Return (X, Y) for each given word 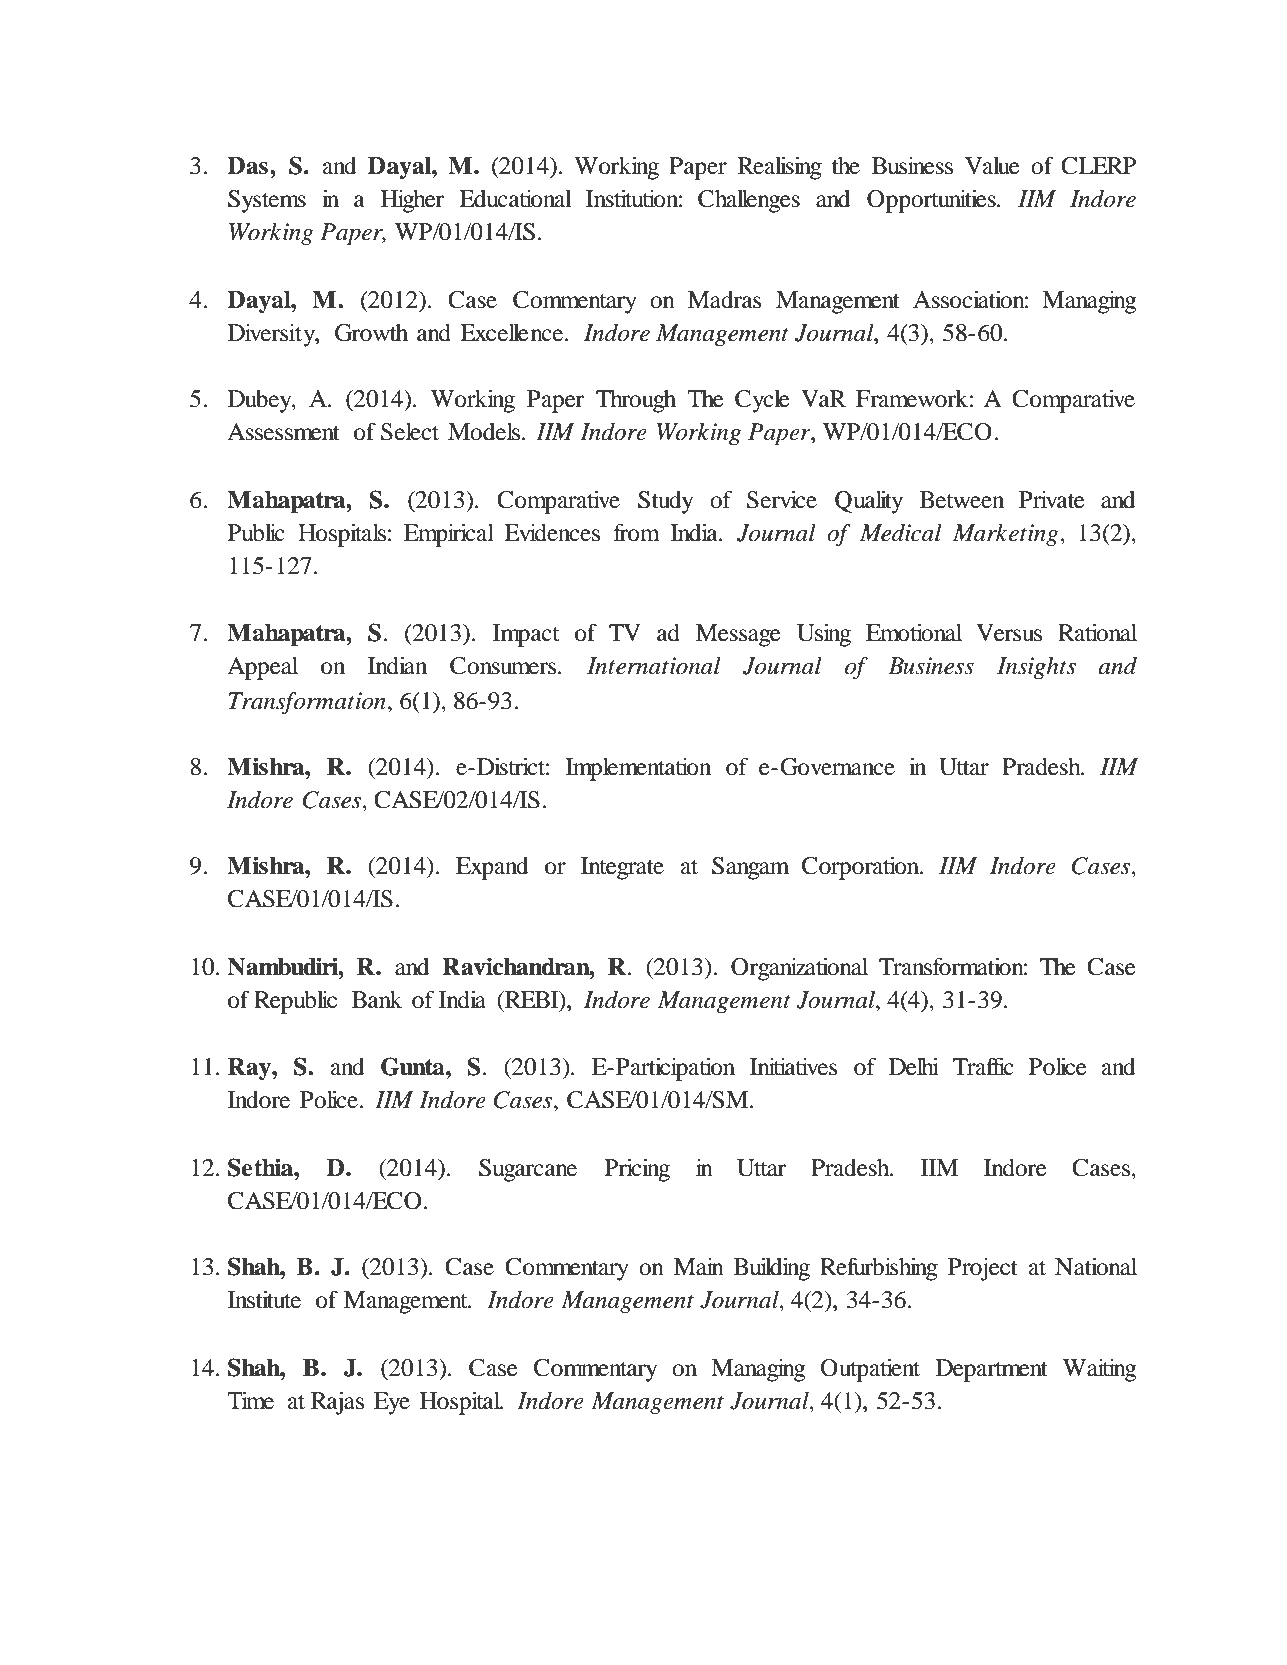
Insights (1036, 668)
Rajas (337, 1403)
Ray (250, 1069)
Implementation (638, 769)
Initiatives (793, 1067)
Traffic (983, 1066)
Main (699, 1267)
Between (962, 500)
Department (992, 1370)
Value (992, 166)
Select (410, 432)
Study (665, 502)
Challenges (749, 201)
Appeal (262, 668)
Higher (412, 201)
